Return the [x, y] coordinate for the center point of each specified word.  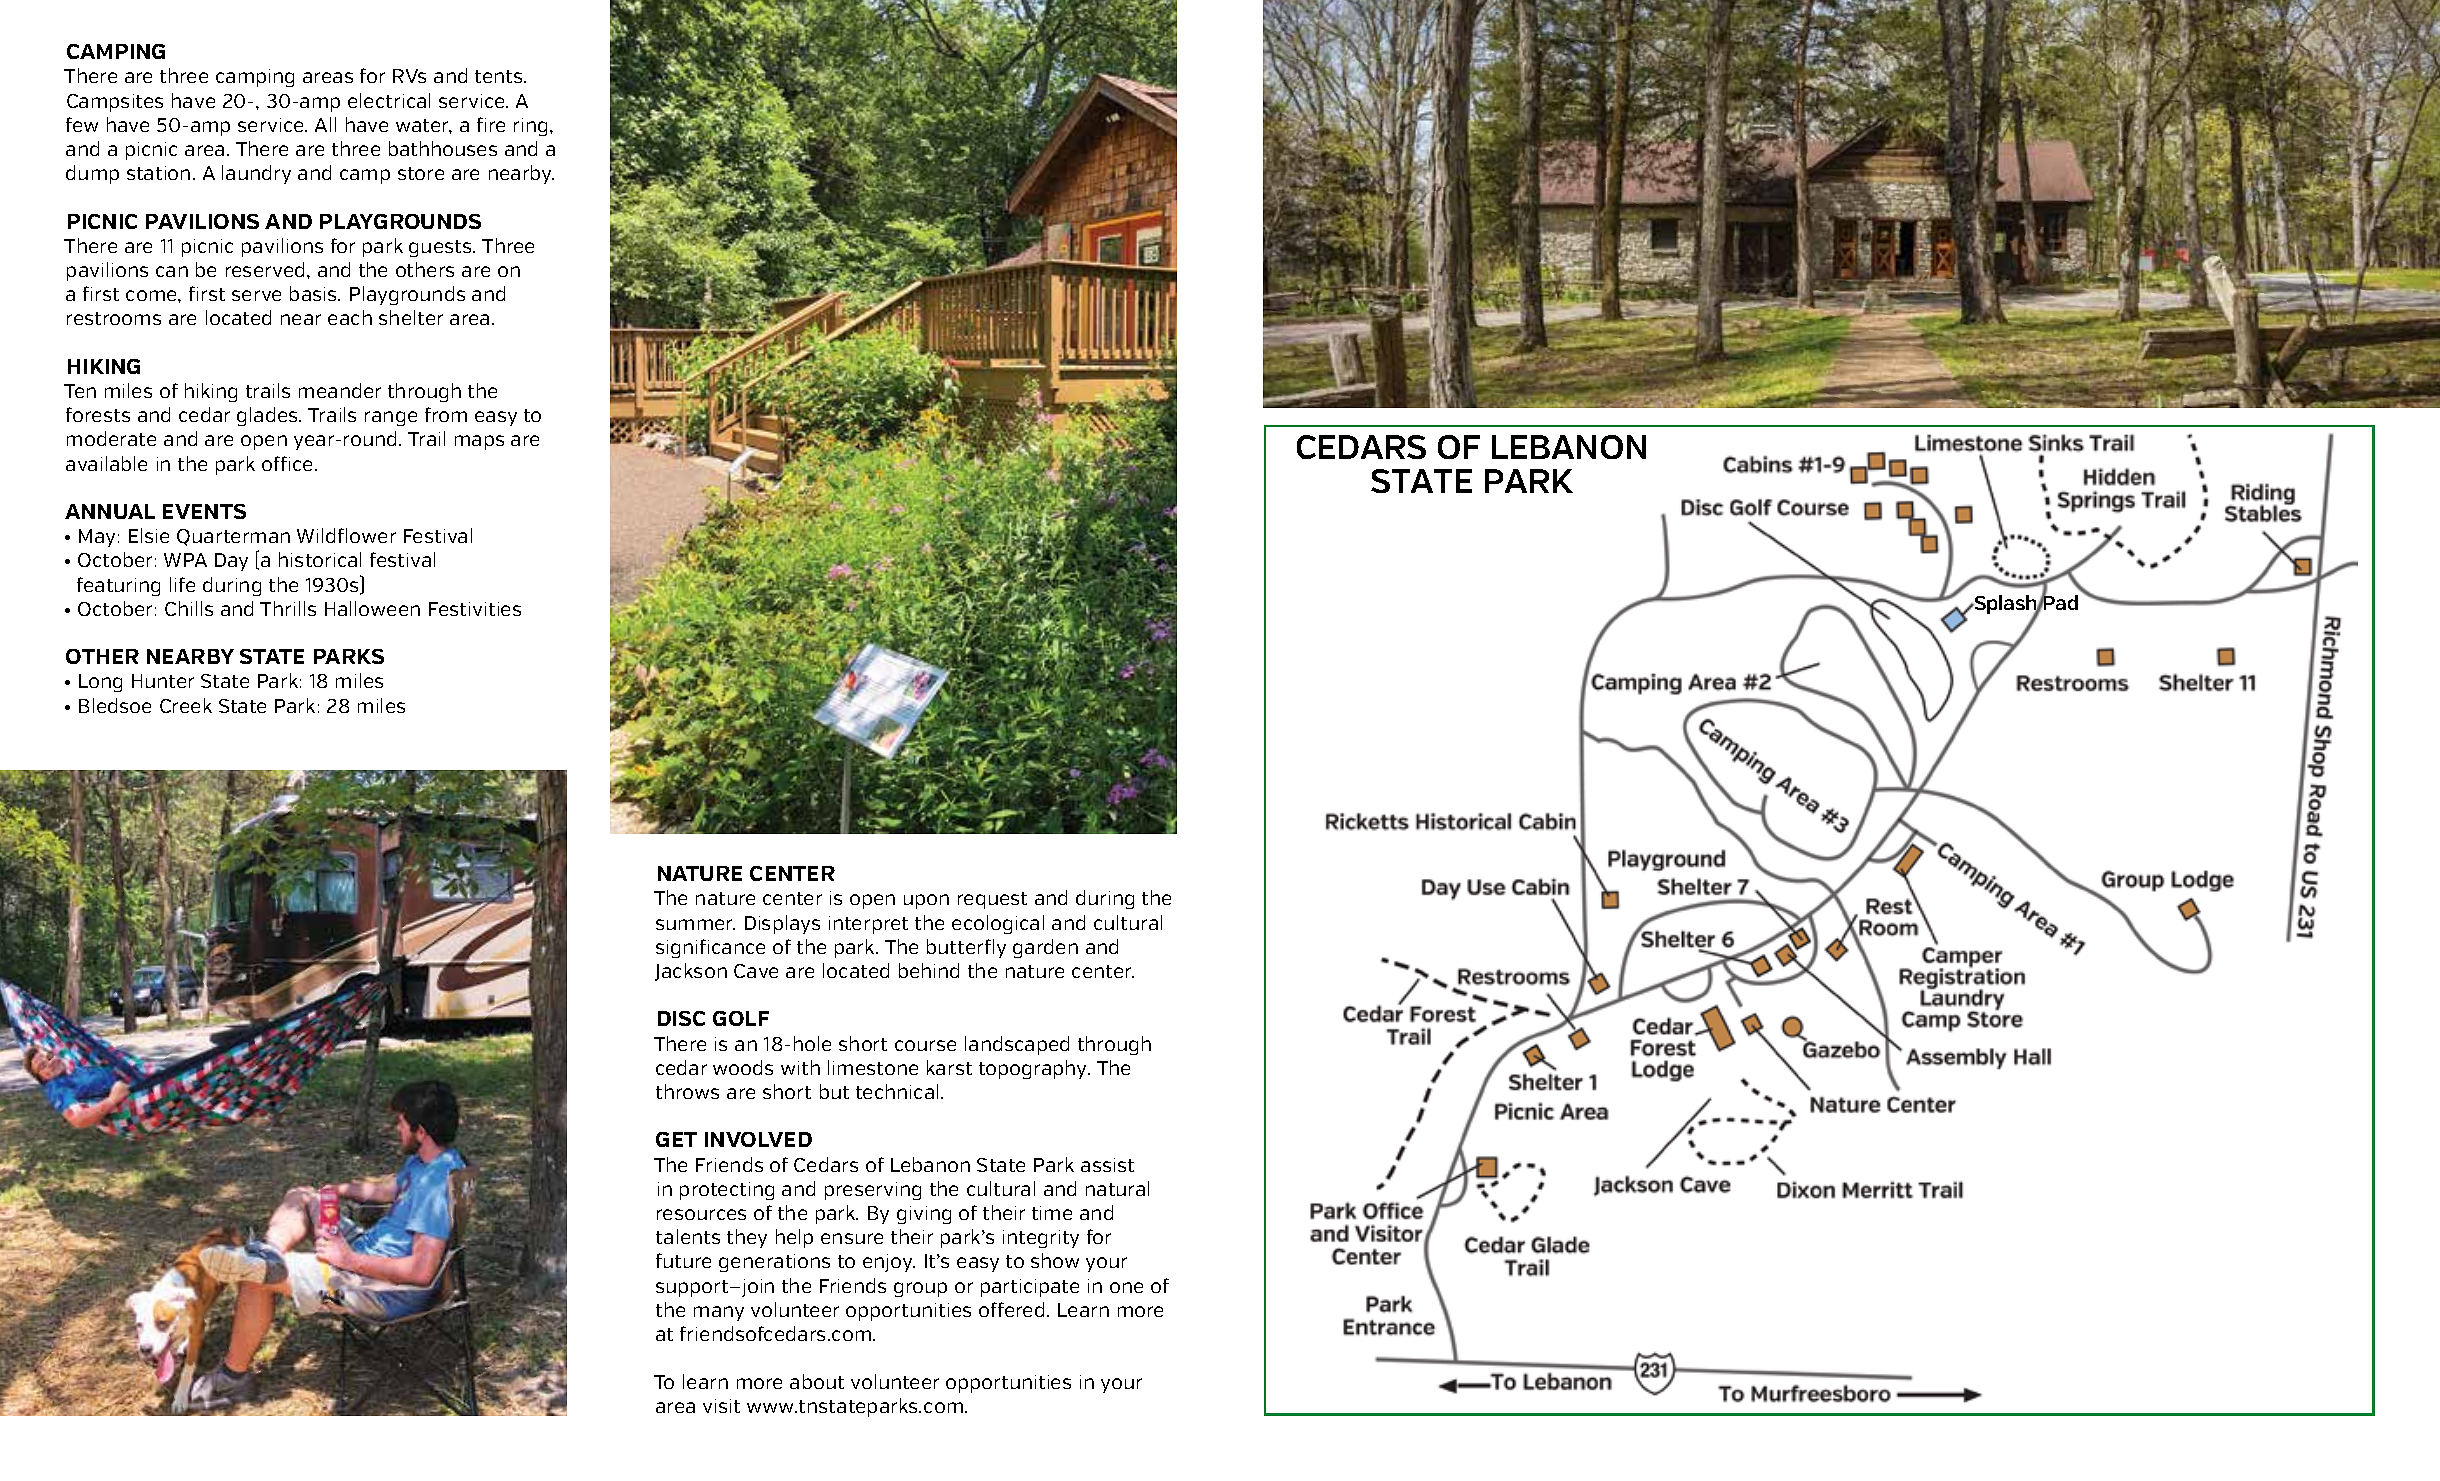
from [446, 414]
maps [479, 442]
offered [1011, 1309]
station [158, 173]
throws [687, 1091]
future [683, 1260]
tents [500, 76]
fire [491, 124]
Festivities [475, 609]
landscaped [1017, 1045]
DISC [681, 1018]
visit [721, 1406]
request [992, 900]
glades [269, 416]
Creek [186, 705]
